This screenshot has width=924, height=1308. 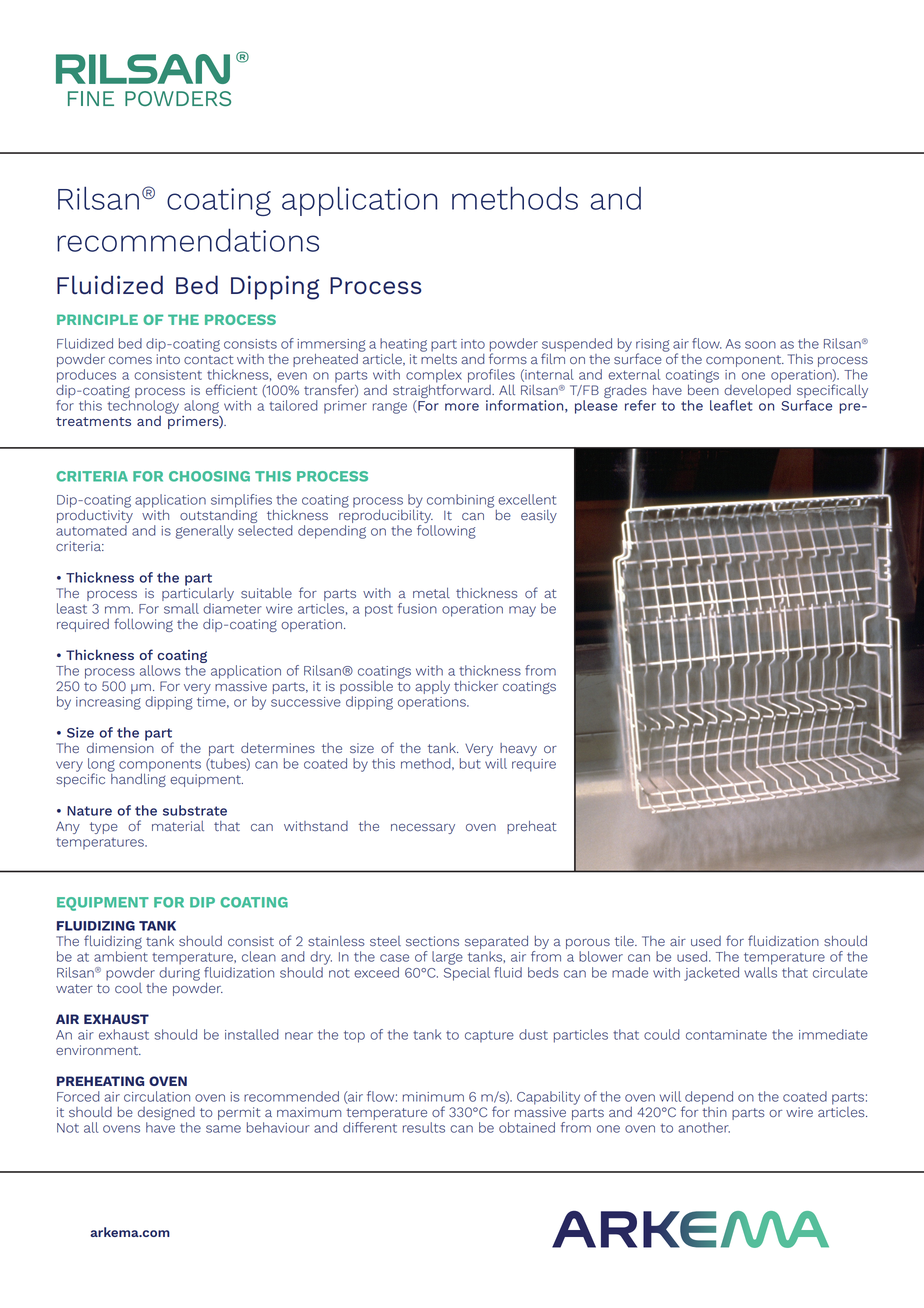 What do you see at coordinates (539, 516) in the screenshot?
I see `easily` at bounding box center [539, 516].
